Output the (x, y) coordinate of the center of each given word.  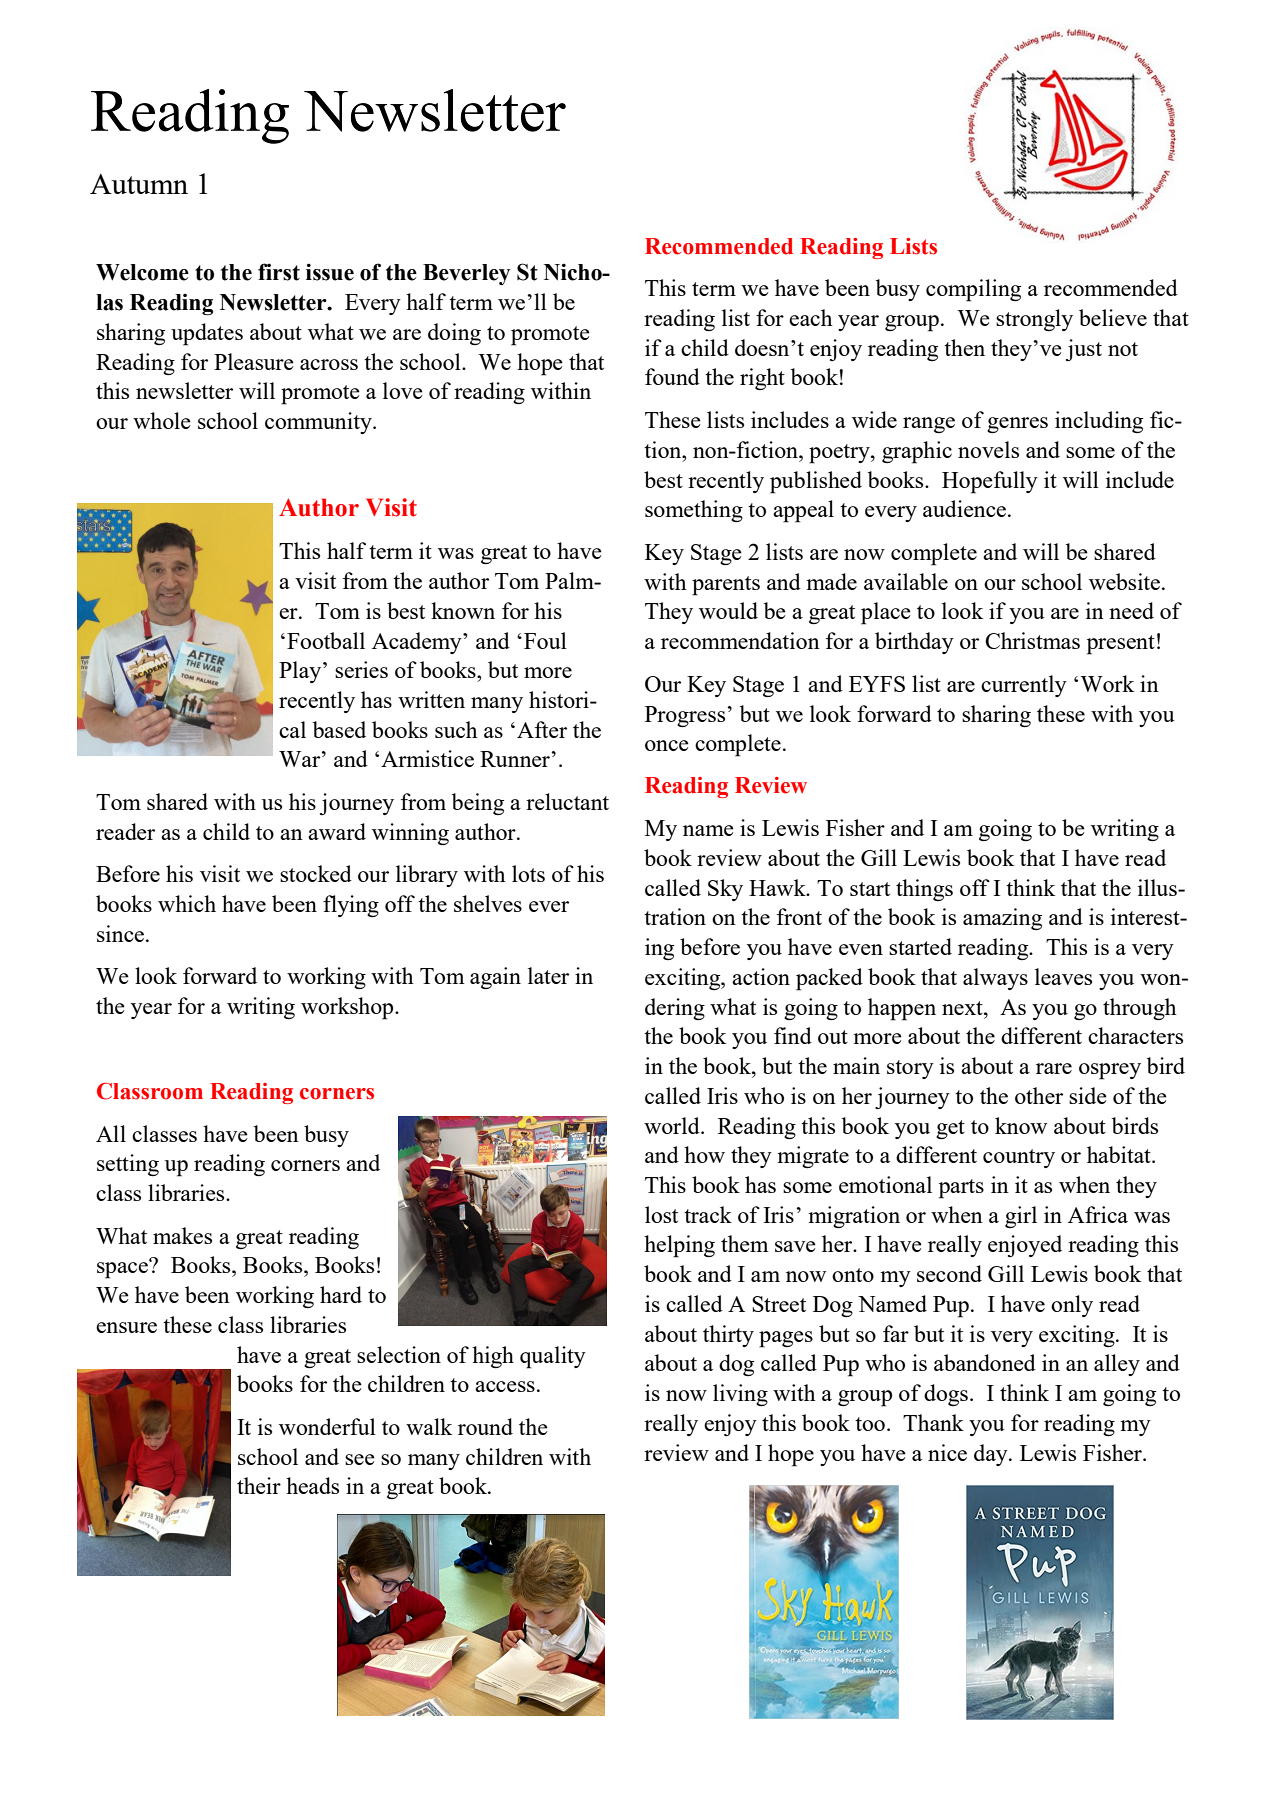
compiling (973, 290)
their (259, 1485)
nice (947, 1452)
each (811, 317)
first (279, 272)
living (740, 1395)
